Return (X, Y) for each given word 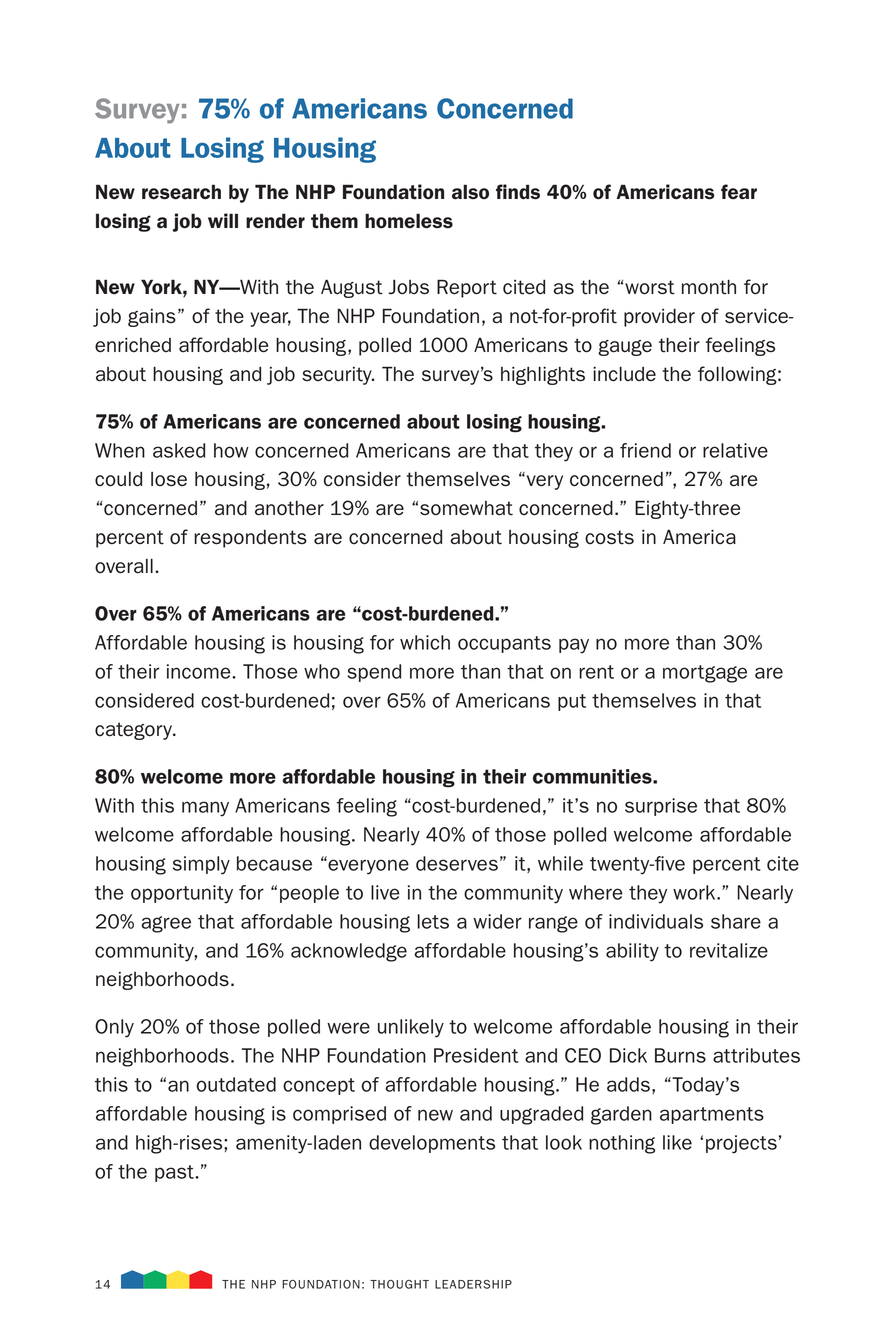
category (135, 731)
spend (374, 673)
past (174, 1173)
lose (169, 479)
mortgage (705, 674)
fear (739, 192)
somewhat (466, 508)
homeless (409, 221)
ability (632, 952)
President (476, 1055)
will (223, 220)
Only (114, 1028)
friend (645, 450)
